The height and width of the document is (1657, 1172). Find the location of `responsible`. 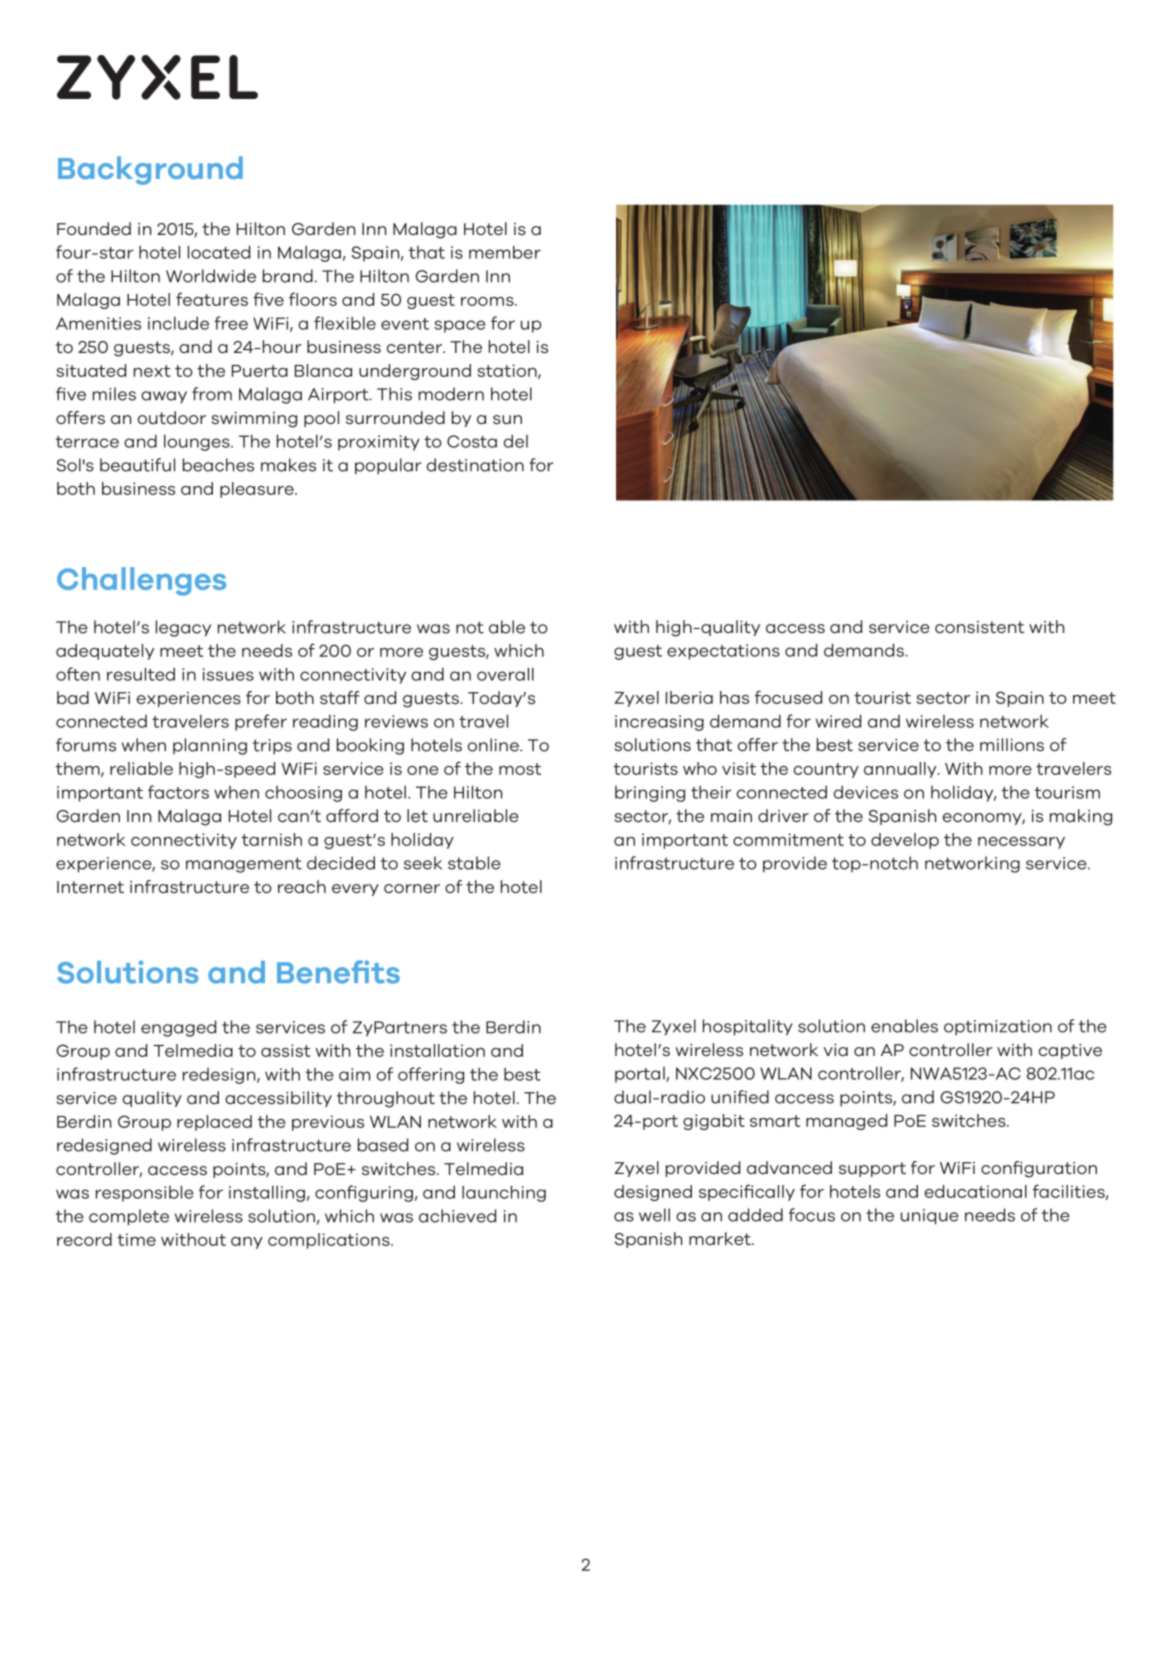

responsible is located at coordinates (145, 1193).
